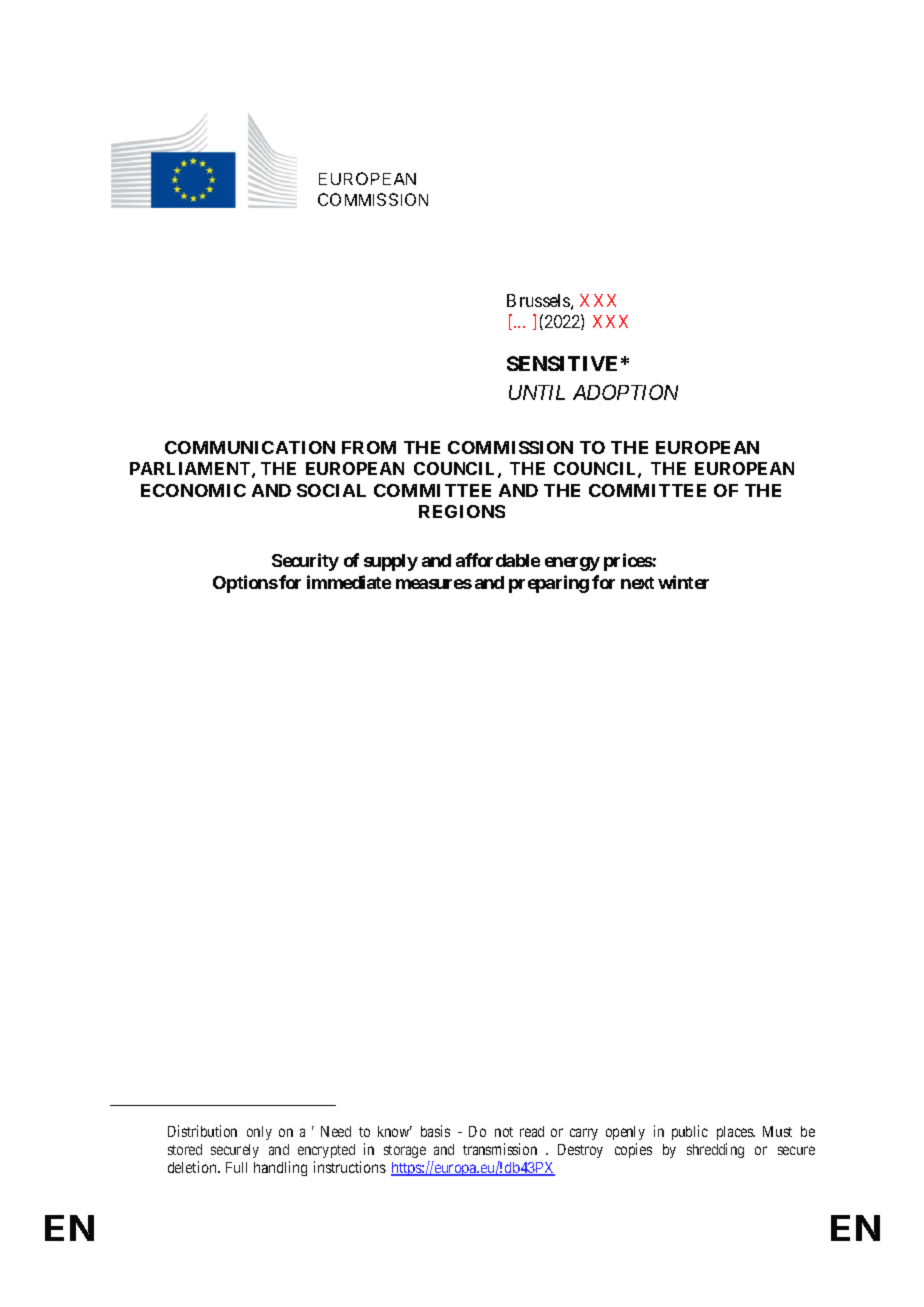  What do you see at coordinates (683, 582) in the screenshot?
I see `winter` at bounding box center [683, 582].
